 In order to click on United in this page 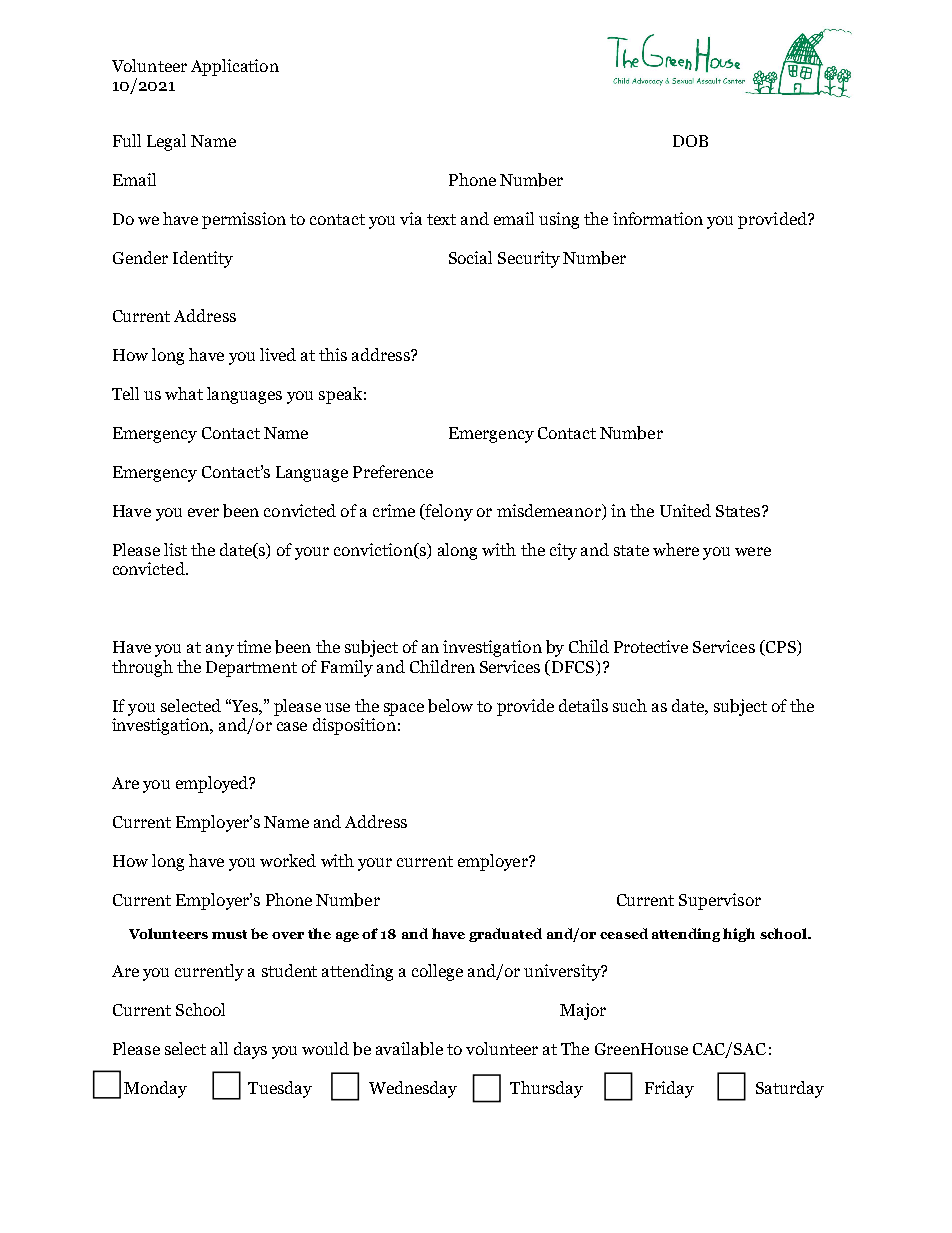, I will do `click(685, 510)`.
